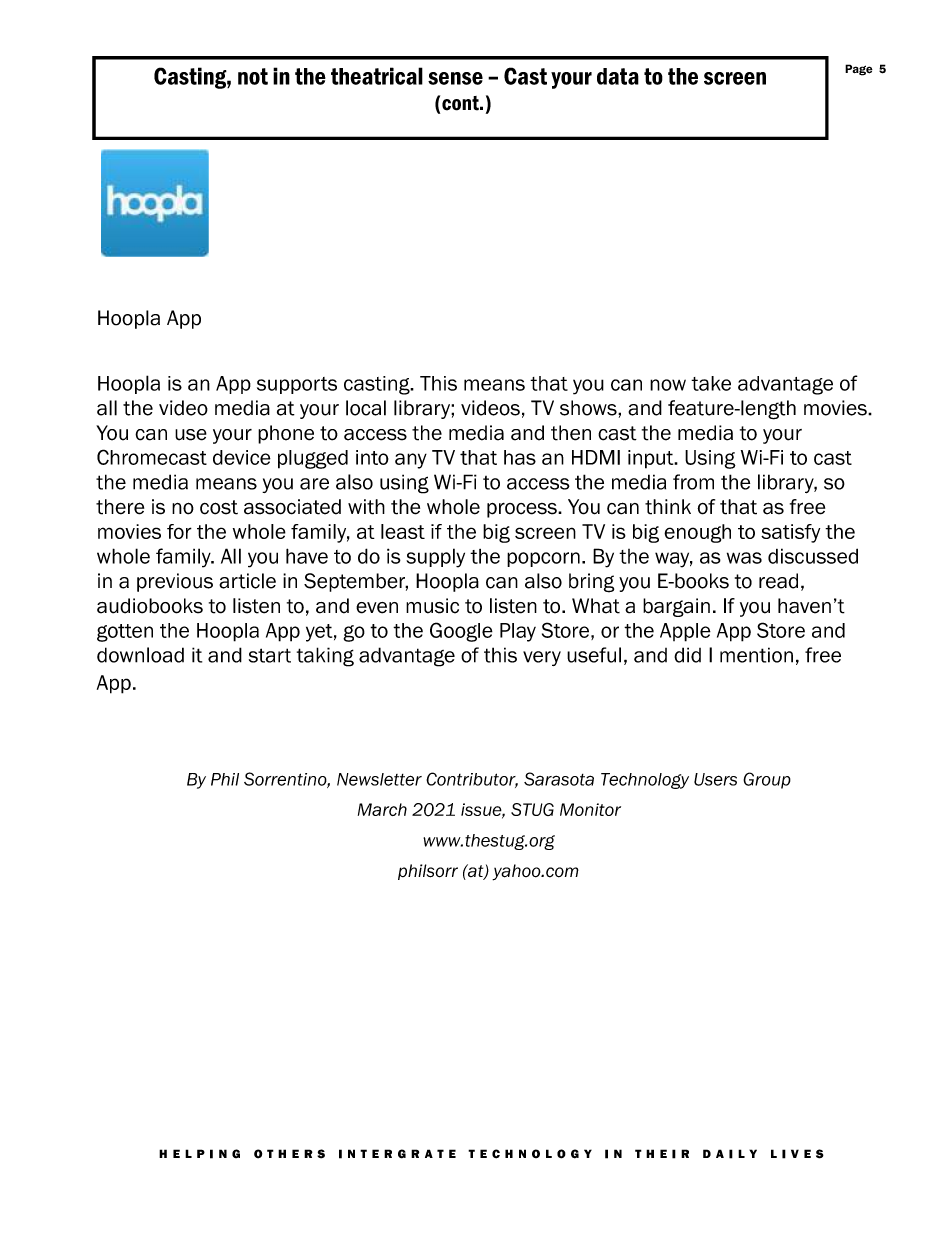 This screenshot has height=1233, width=952. I want to click on Page, so click(859, 70).
